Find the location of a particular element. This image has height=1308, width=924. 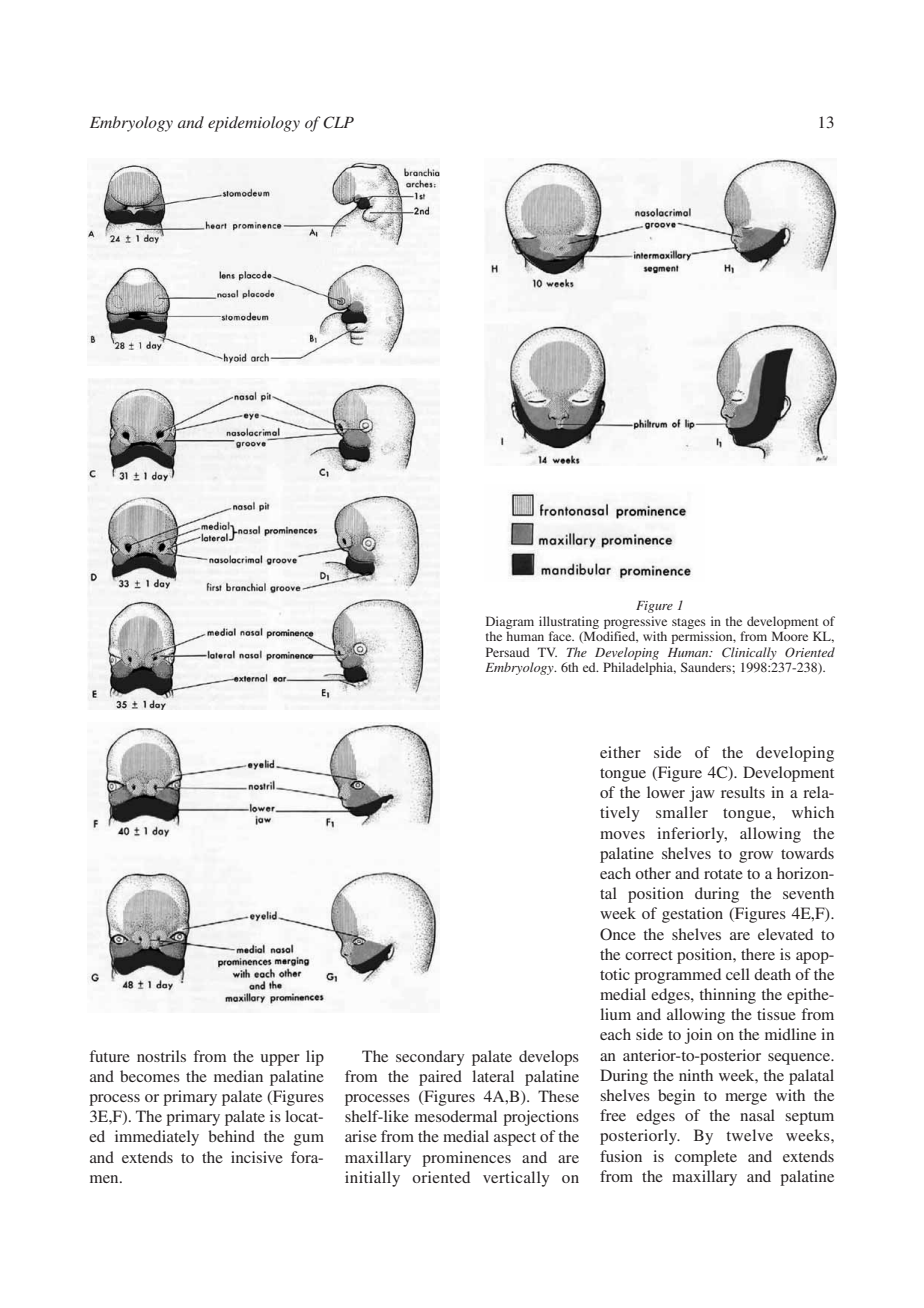

behind is located at coordinates (231, 1136).
